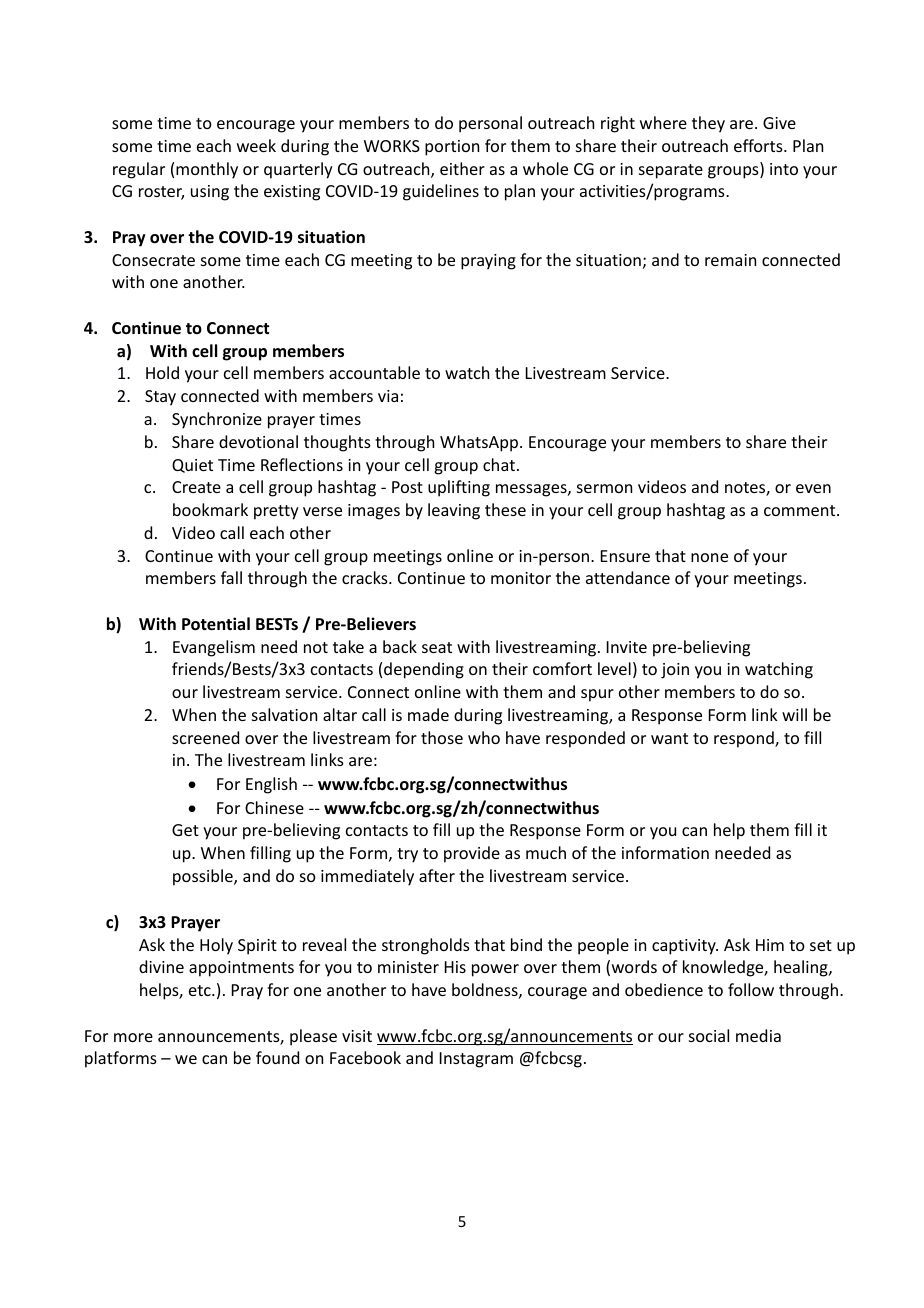  What do you see at coordinates (207, 170) in the image?
I see `monthly` at bounding box center [207, 170].
